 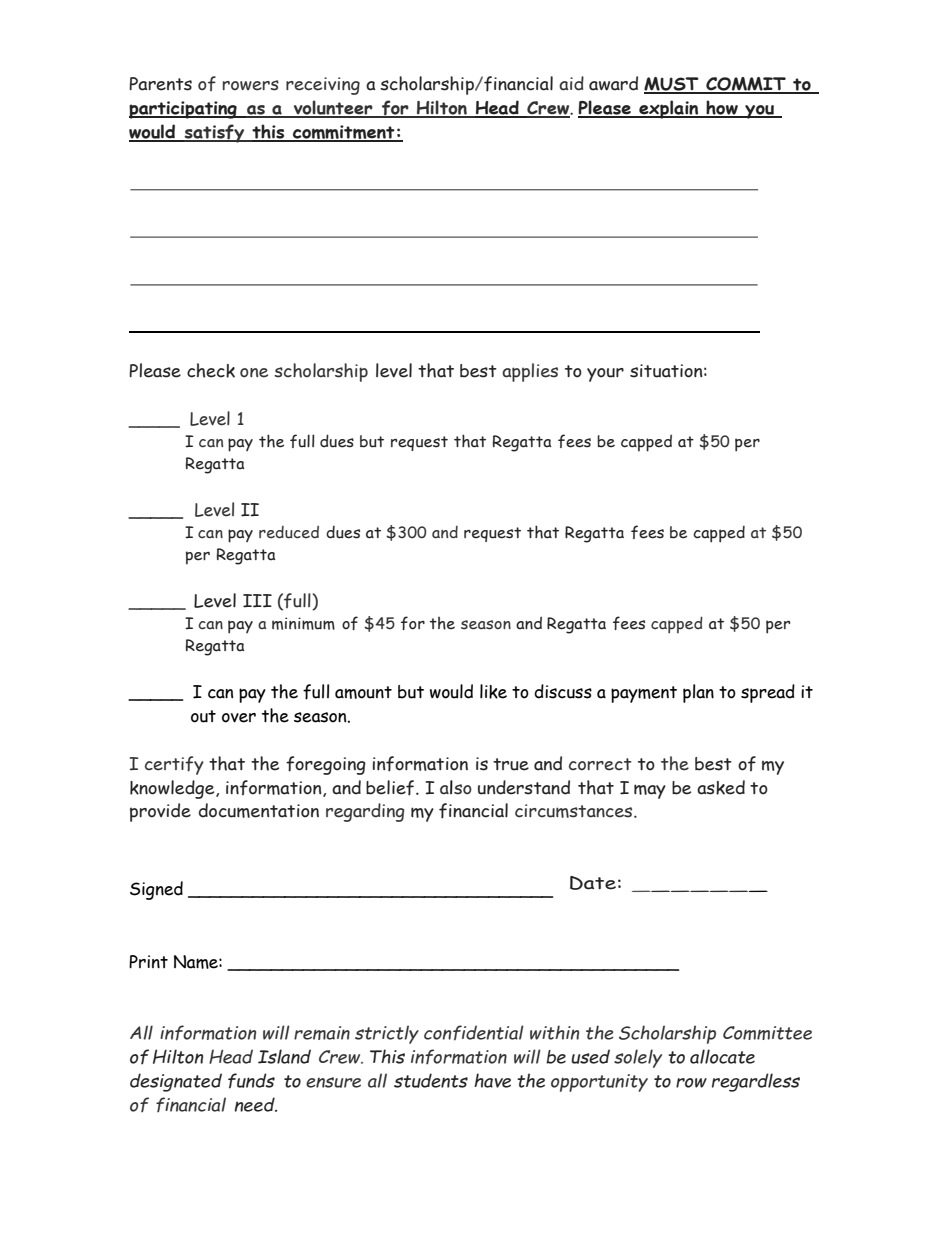 I want to click on aid, so click(x=571, y=83).
